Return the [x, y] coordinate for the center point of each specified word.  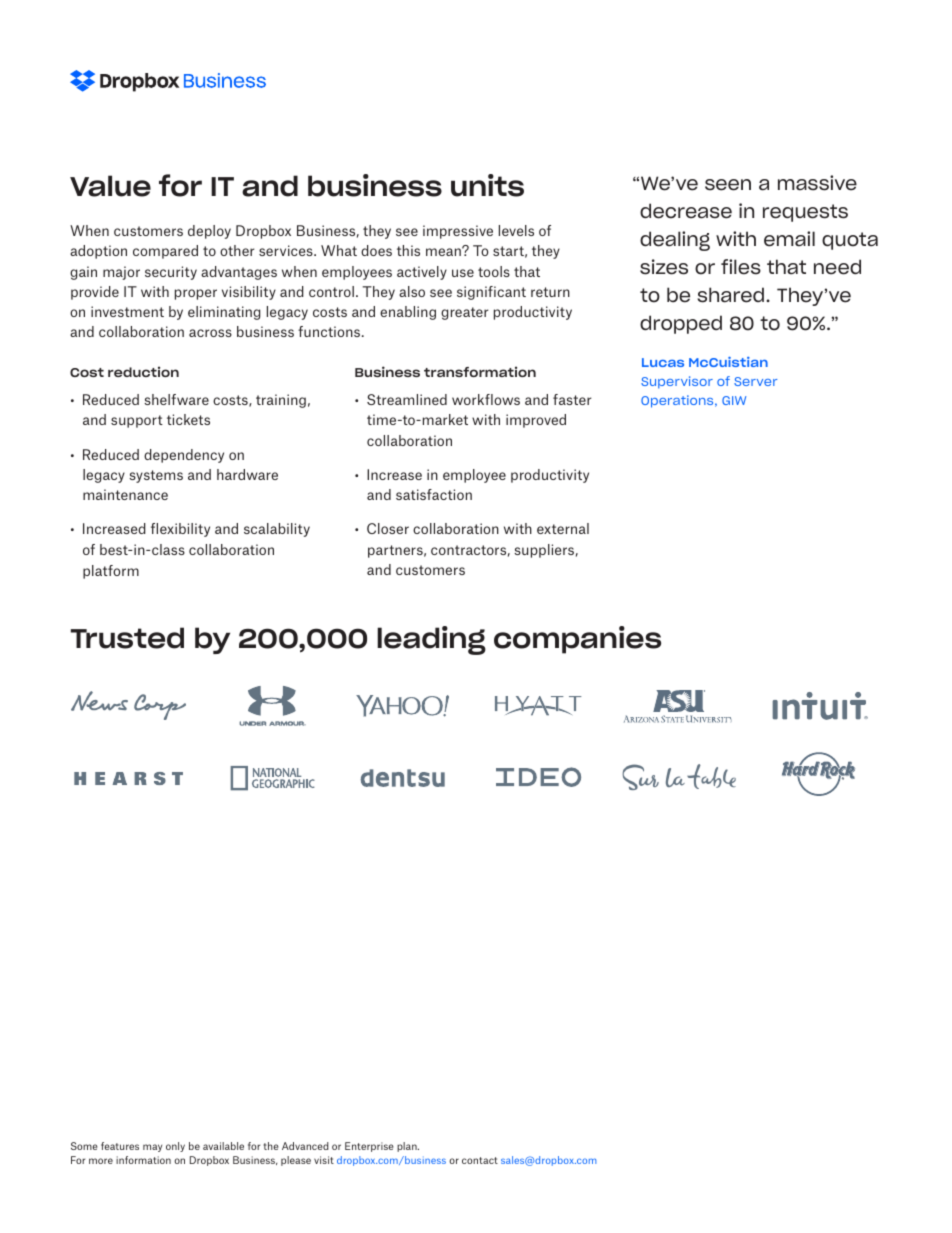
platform [111, 572]
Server [755, 381]
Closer [388, 528]
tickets [188, 419]
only [175, 1147]
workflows [486, 399]
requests [805, 213]
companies [577, 640]
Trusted [127, 638]
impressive [458, 232]
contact [480, 1160]
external [563, 528]
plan [408, 1147]
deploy [209, 232]
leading [431, 640]
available [223, 1146]
